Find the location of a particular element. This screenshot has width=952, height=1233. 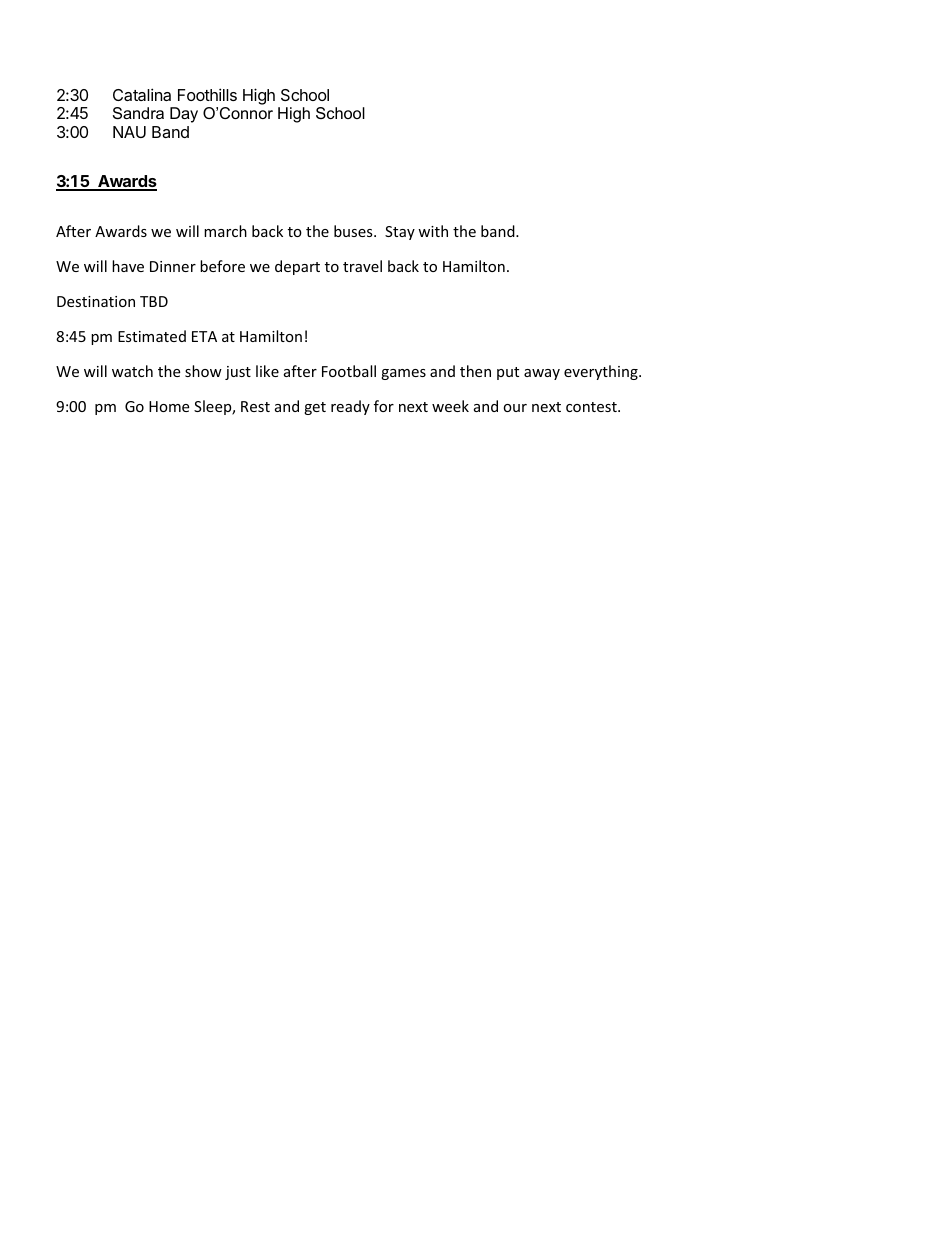

away is located at coordinates (542, 374).
